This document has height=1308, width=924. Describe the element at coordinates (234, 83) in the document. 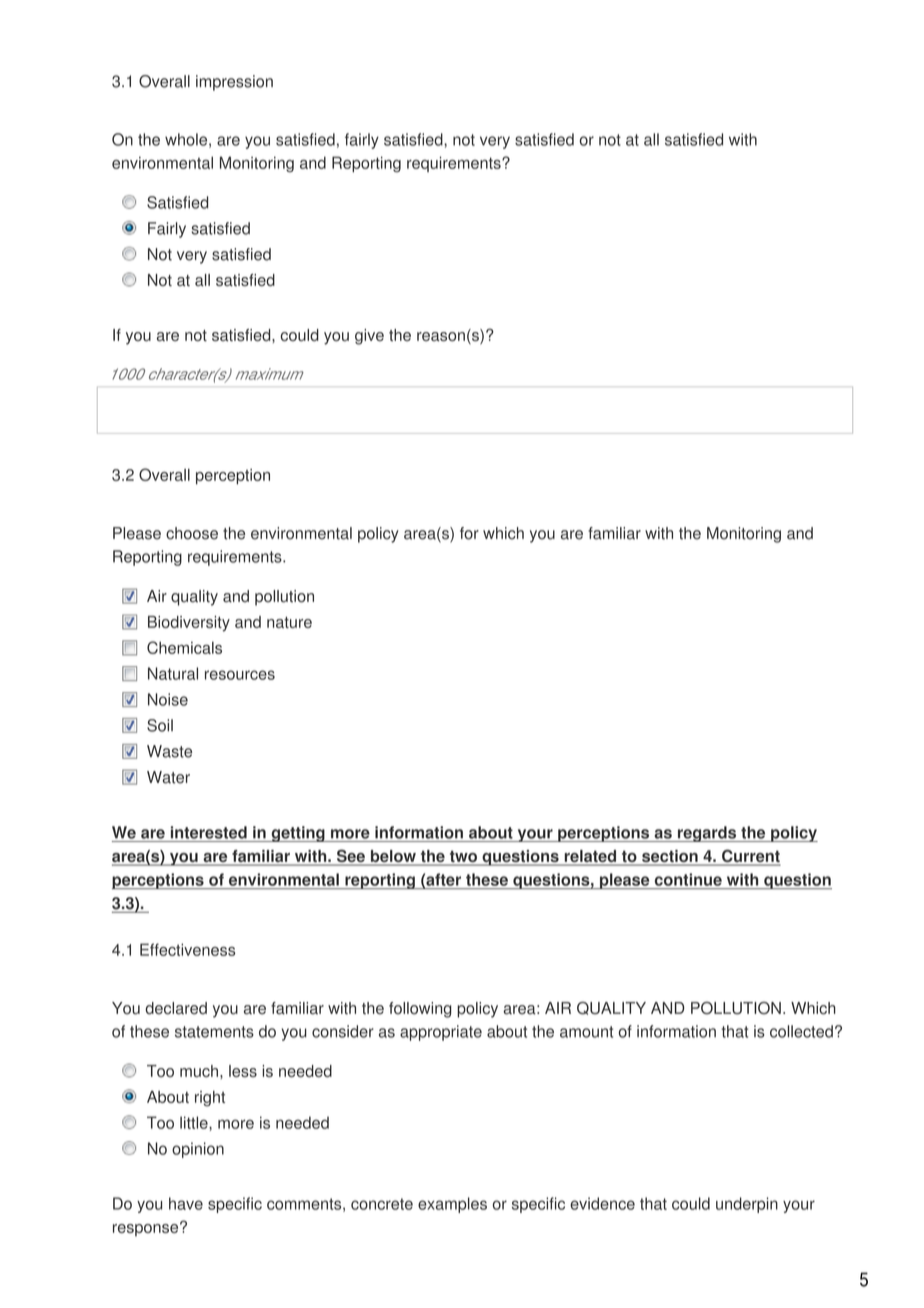

I see `impression` at that location.
